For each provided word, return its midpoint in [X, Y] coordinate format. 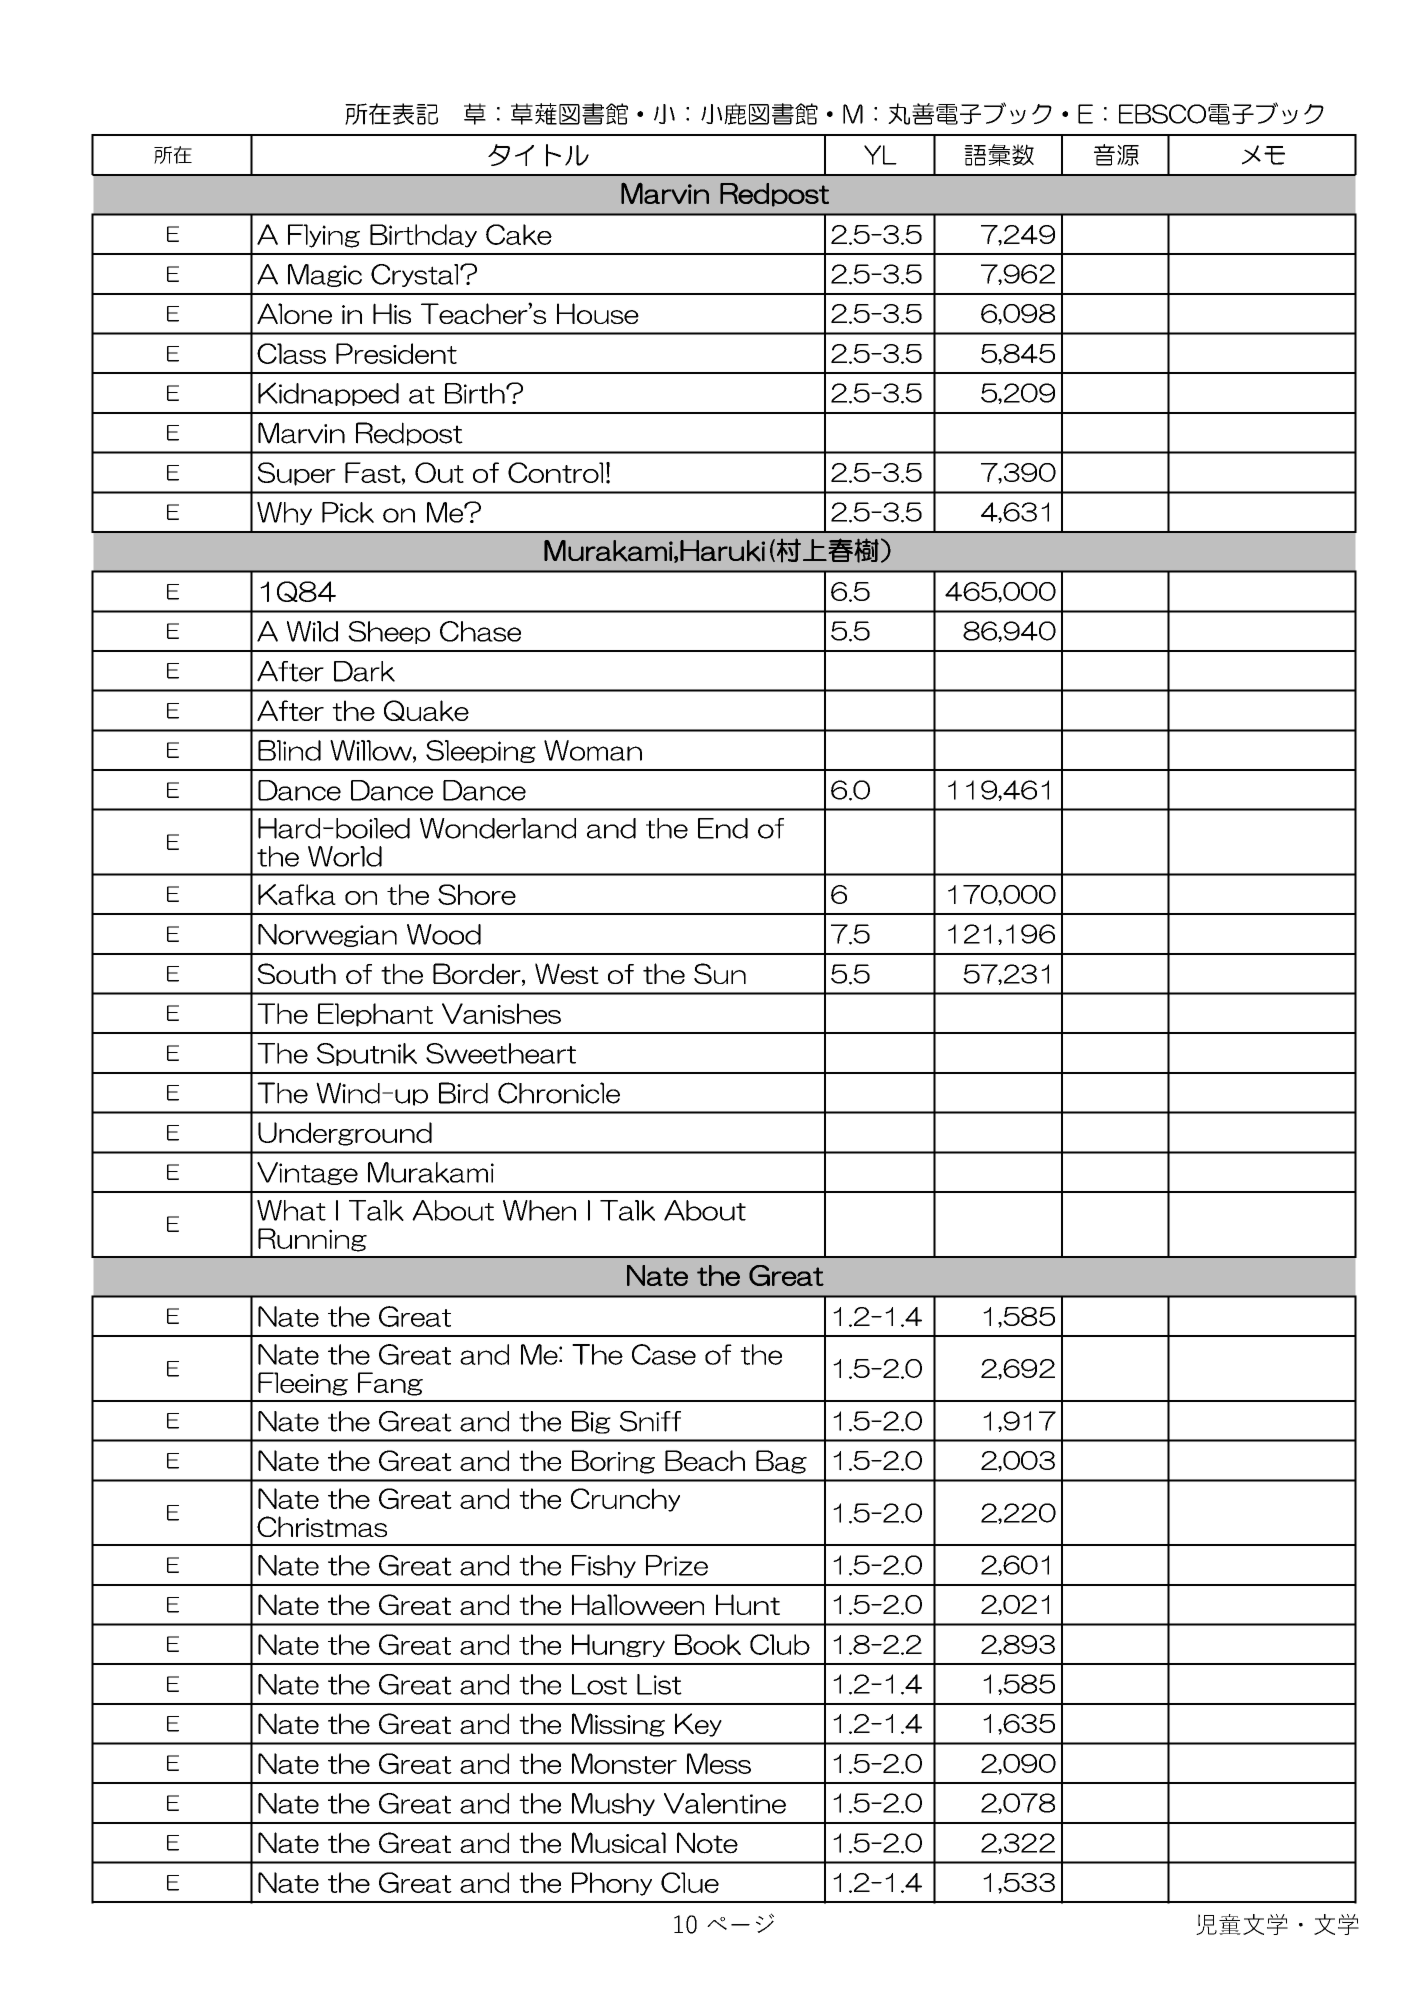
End [723, 828]
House [598, 313]
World [345, 856]
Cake [519, 234]
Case [664, 1354]
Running [312, 1240]
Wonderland [498, 828]
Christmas [322, 1526]
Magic [325, 275]
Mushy [613, 1804]
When [539, 1210]
